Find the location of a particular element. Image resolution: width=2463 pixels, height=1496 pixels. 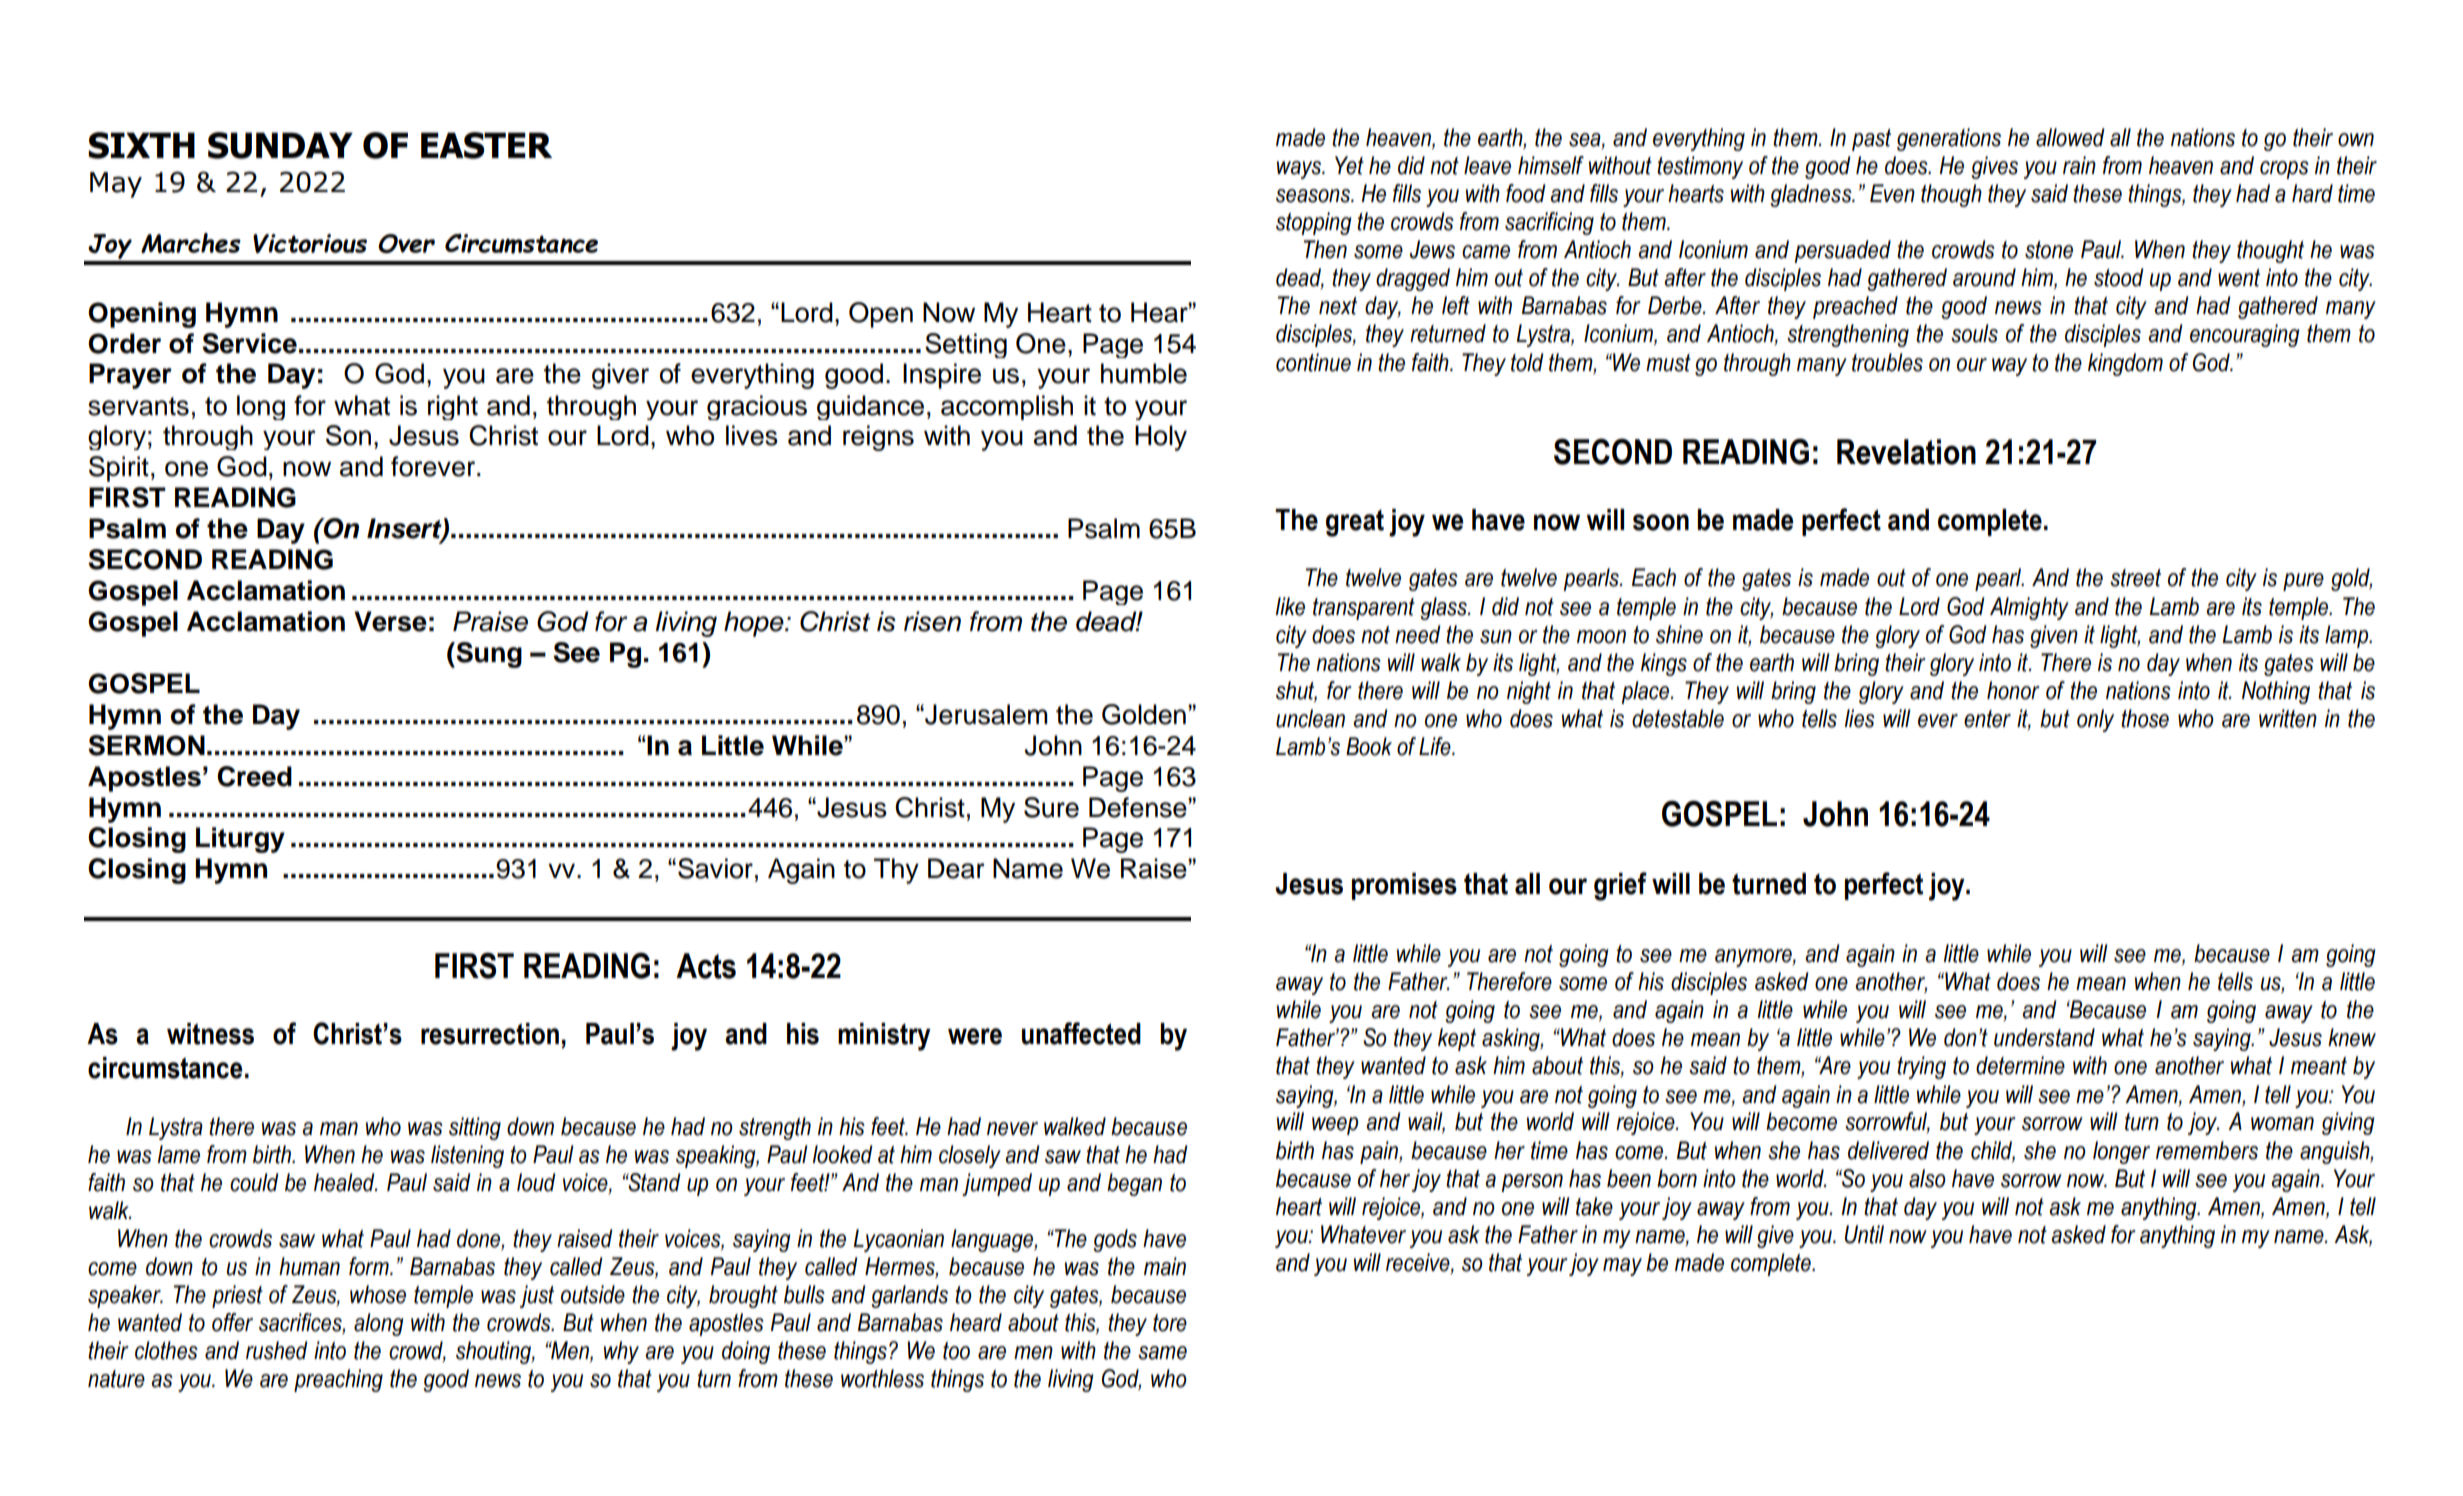

Holy is located at coordinates (1161, 438).
